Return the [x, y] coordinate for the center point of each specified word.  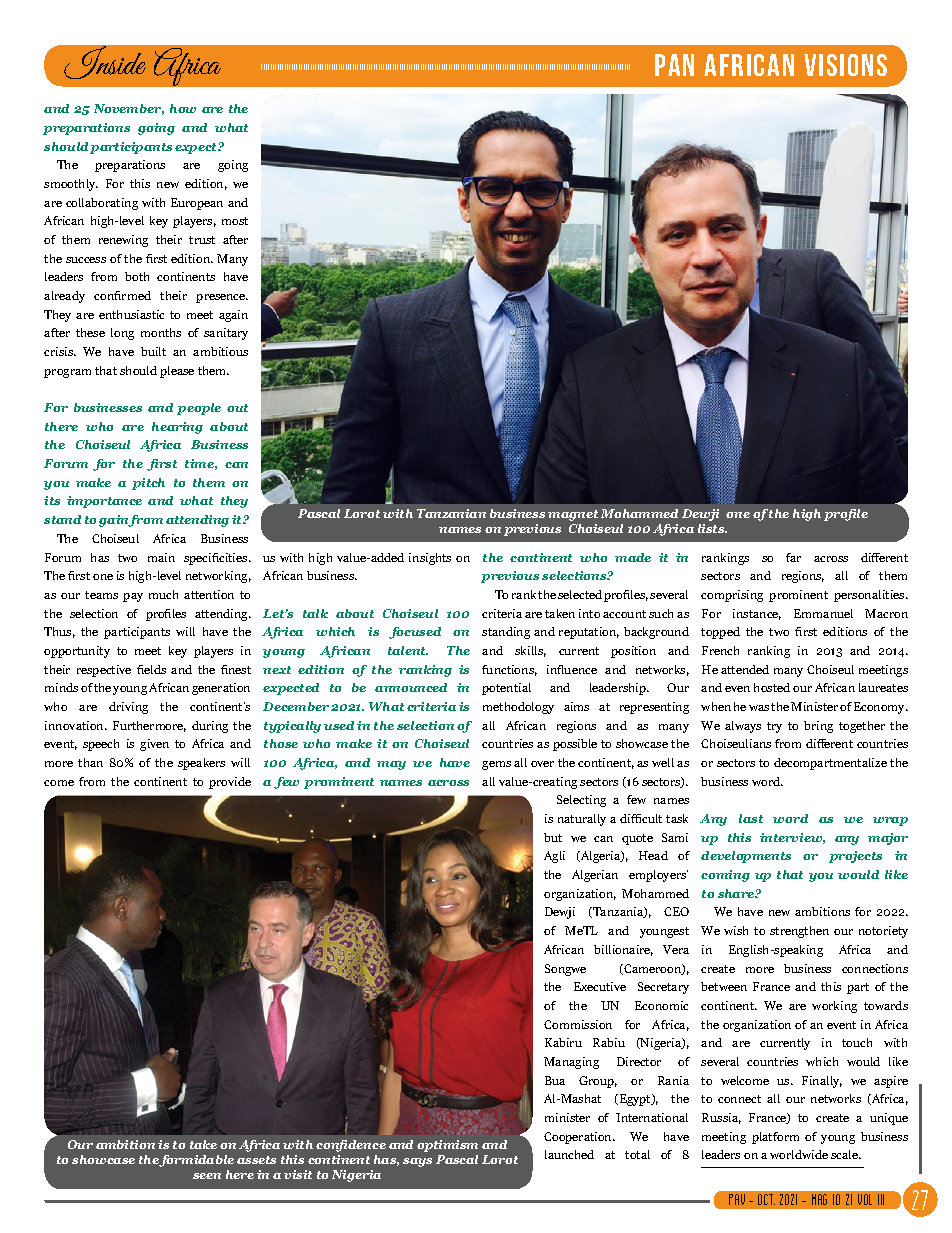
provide [230, 783]
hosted [772, 687]
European [197, 204]
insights [430, 559]
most [235, 221]
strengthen [799, 932]
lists [712, 528]
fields [151, 669]
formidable [196, 1161]
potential [506, 689]
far [793, 557]
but [553, 837]
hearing [177, 428]
